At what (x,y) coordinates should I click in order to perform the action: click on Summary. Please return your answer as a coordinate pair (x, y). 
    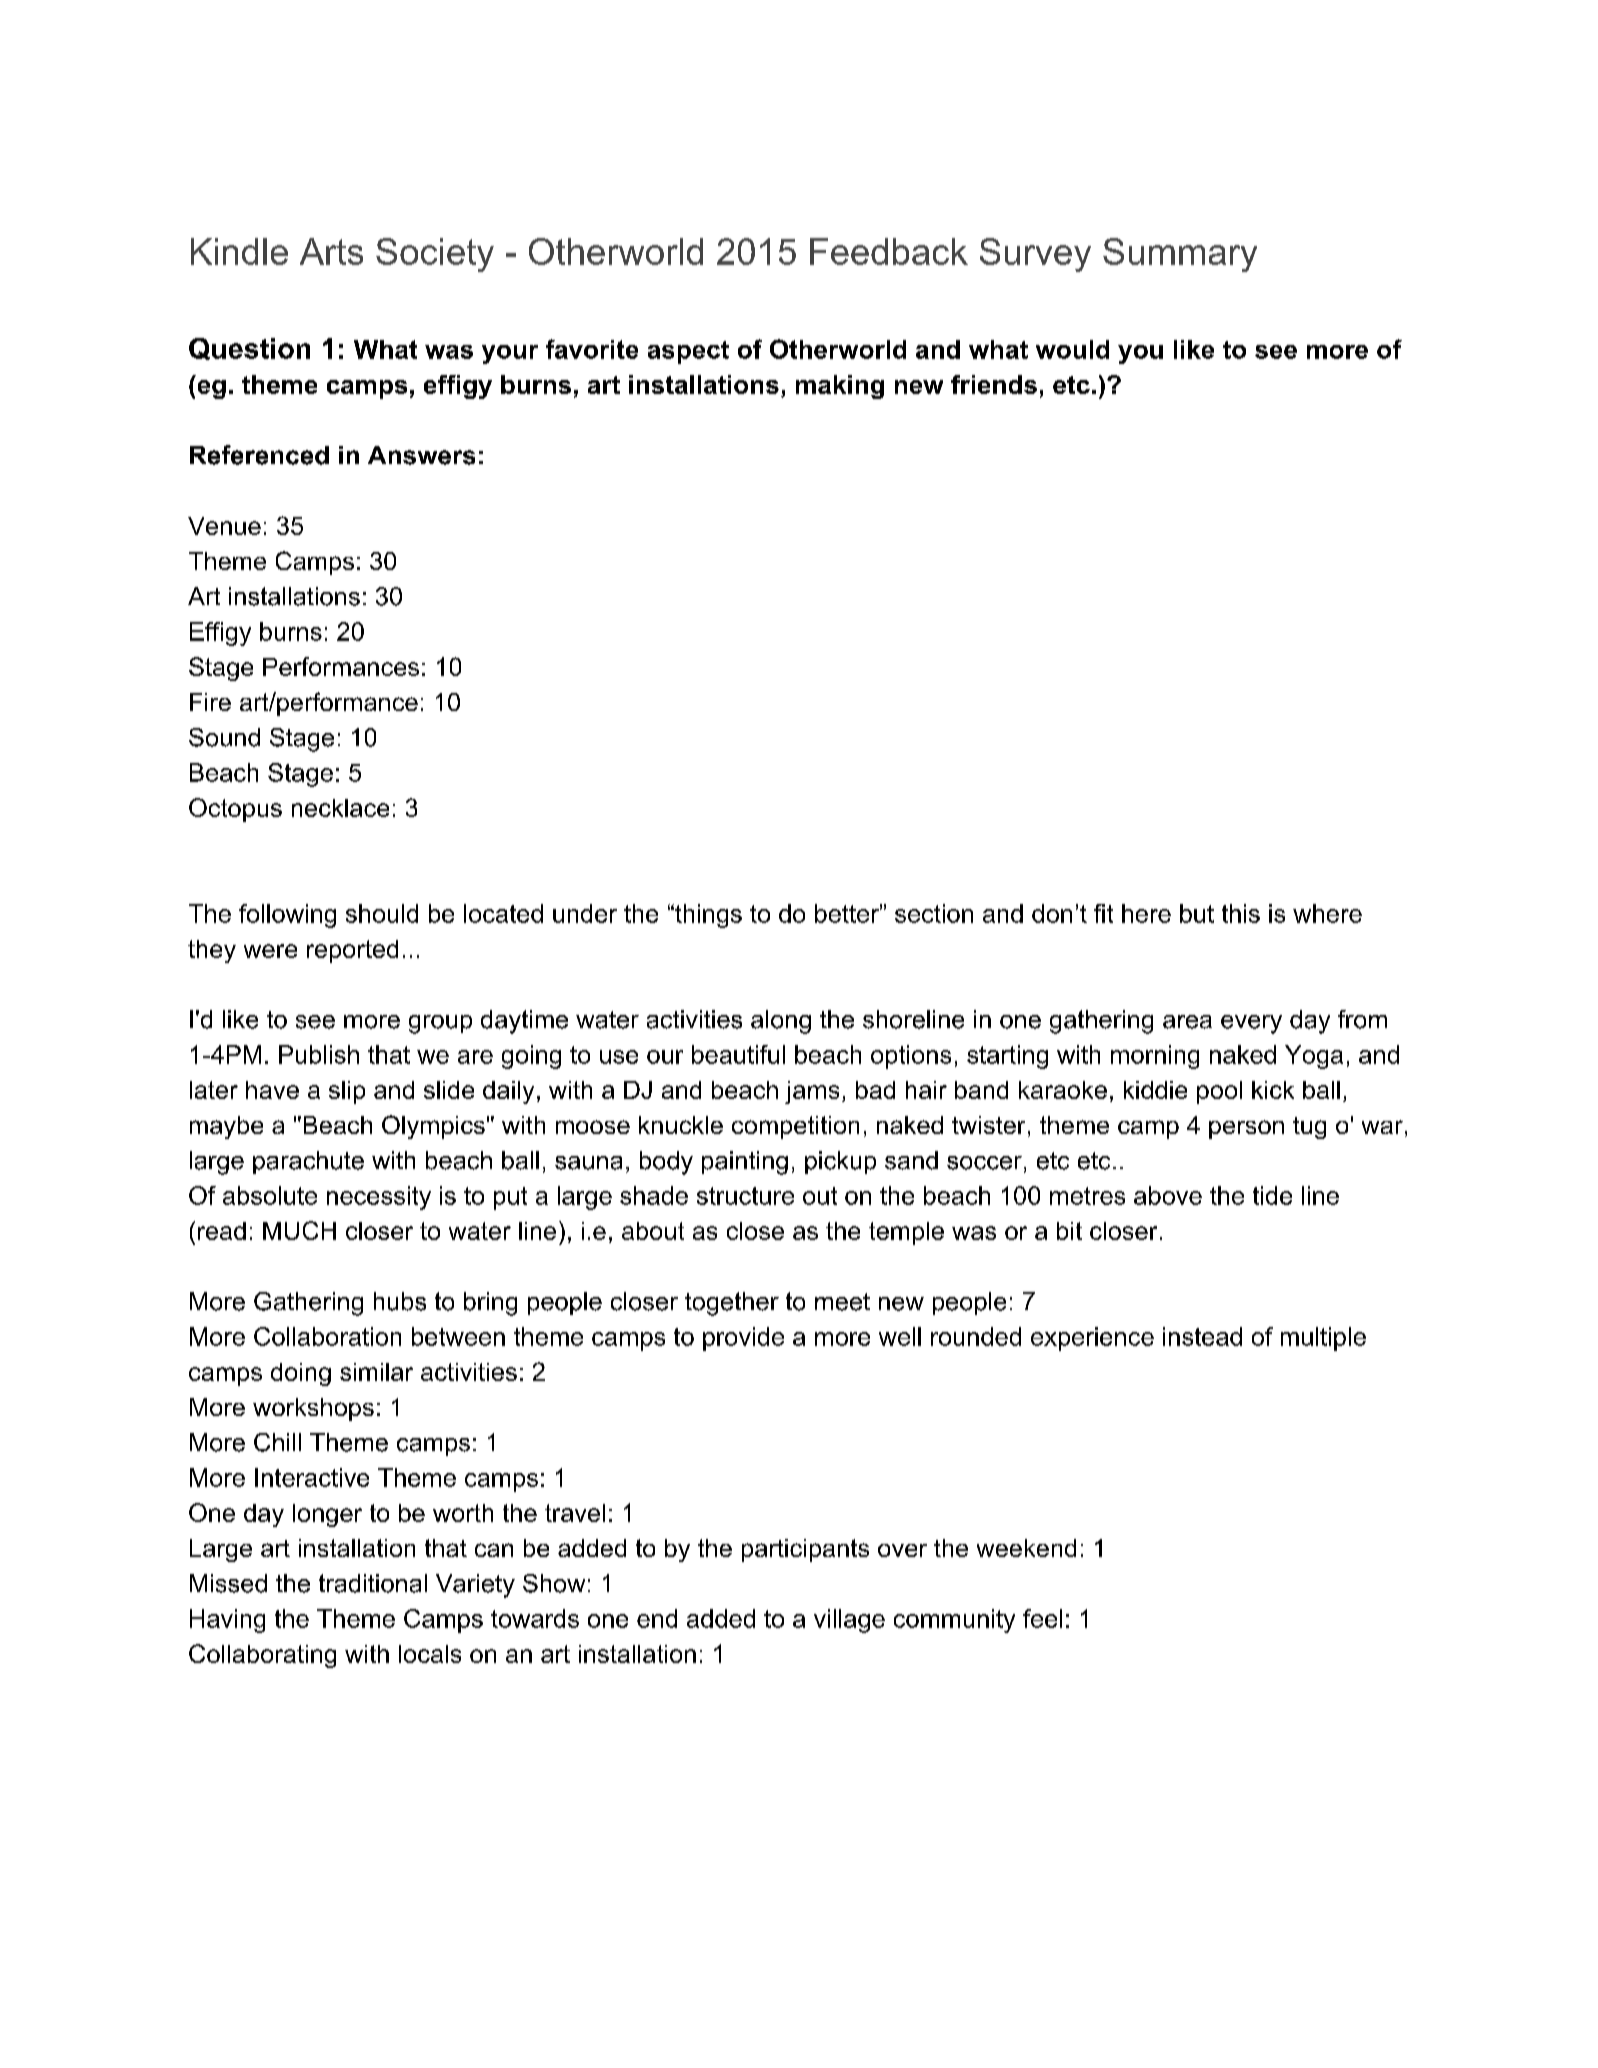
    Looking at the image, I should click on (1180, 255).
